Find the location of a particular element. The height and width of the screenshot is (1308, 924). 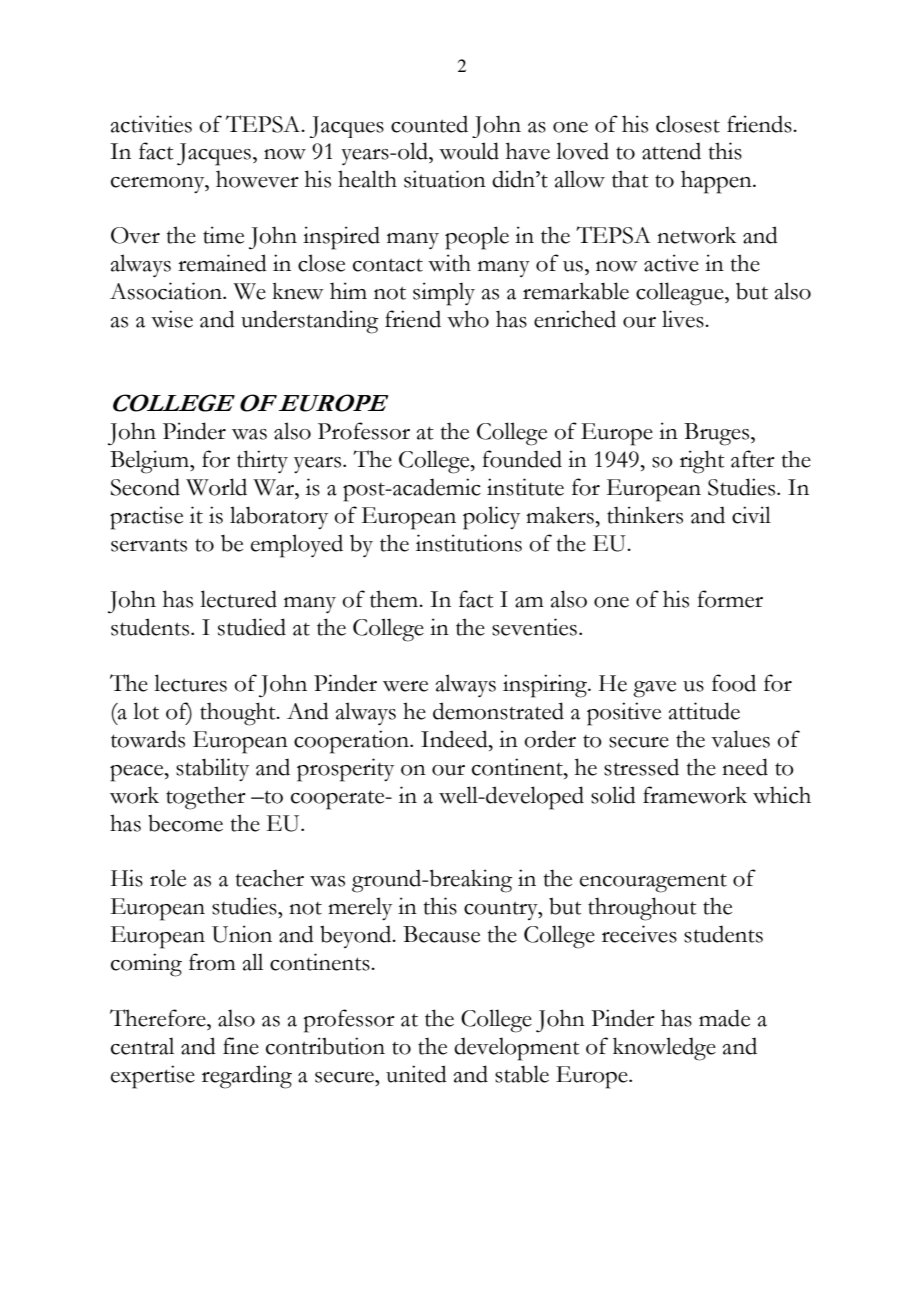

knowledge is located at coordinates (664, 1049).
